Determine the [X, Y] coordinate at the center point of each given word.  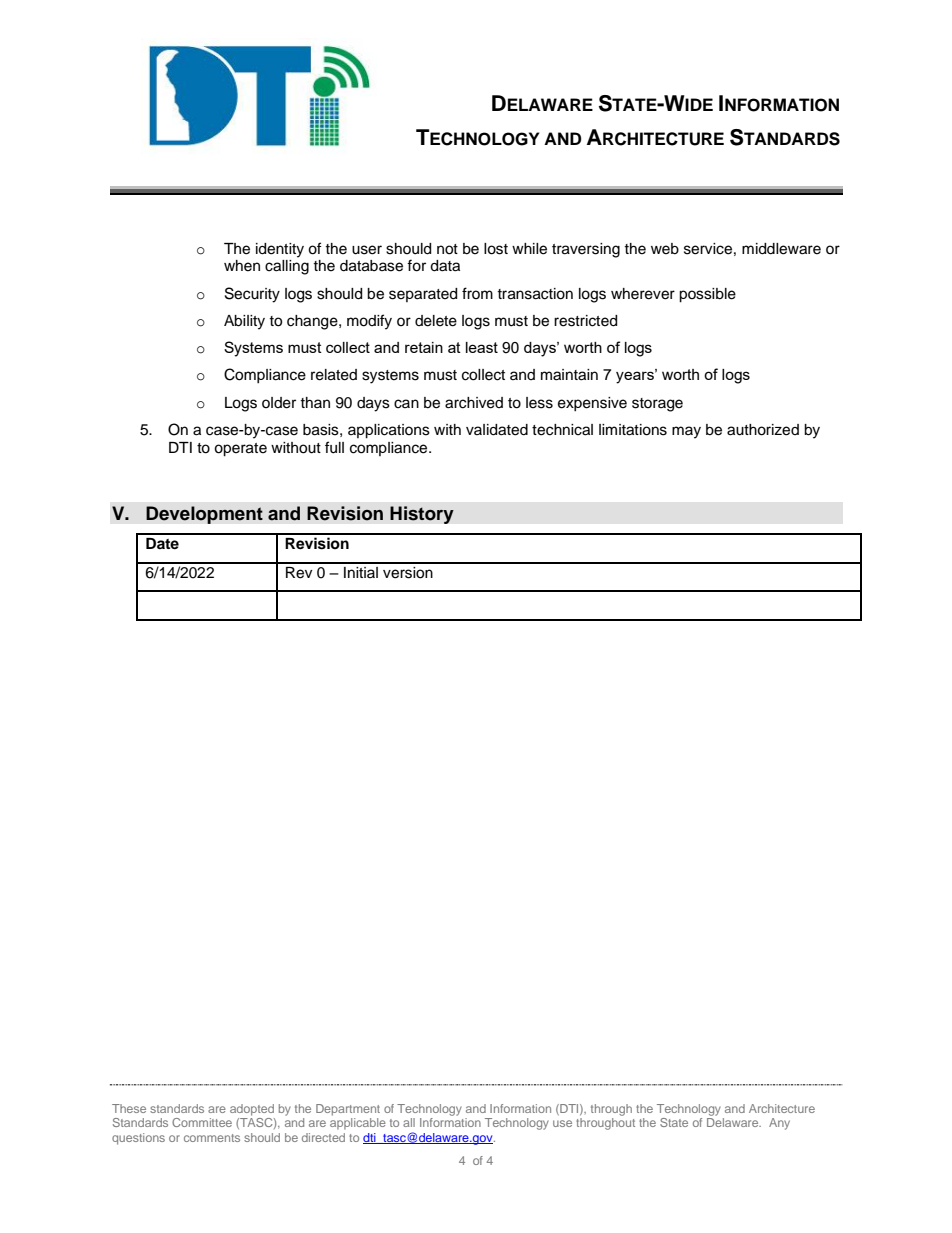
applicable [358, 1124]
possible [707, 295]
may [686, 432]
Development [204, 515]
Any [779, 1124]
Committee [202, 1122]
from [477, 293]
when [242, 266]
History [422, 515]
